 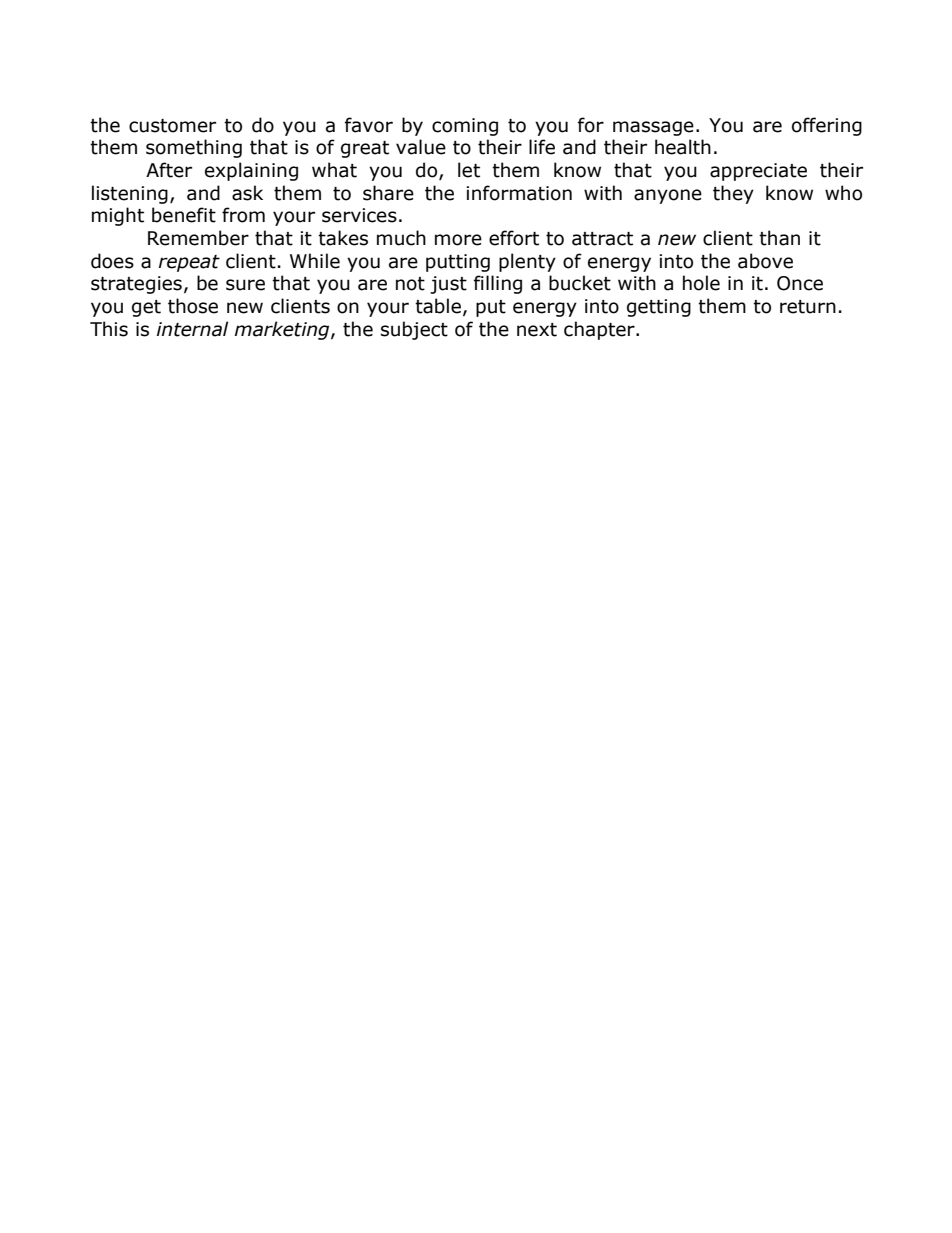 What do you see at coordinates (514, 238) in the page?
I see `effort` at bounding box center [514, 238].
